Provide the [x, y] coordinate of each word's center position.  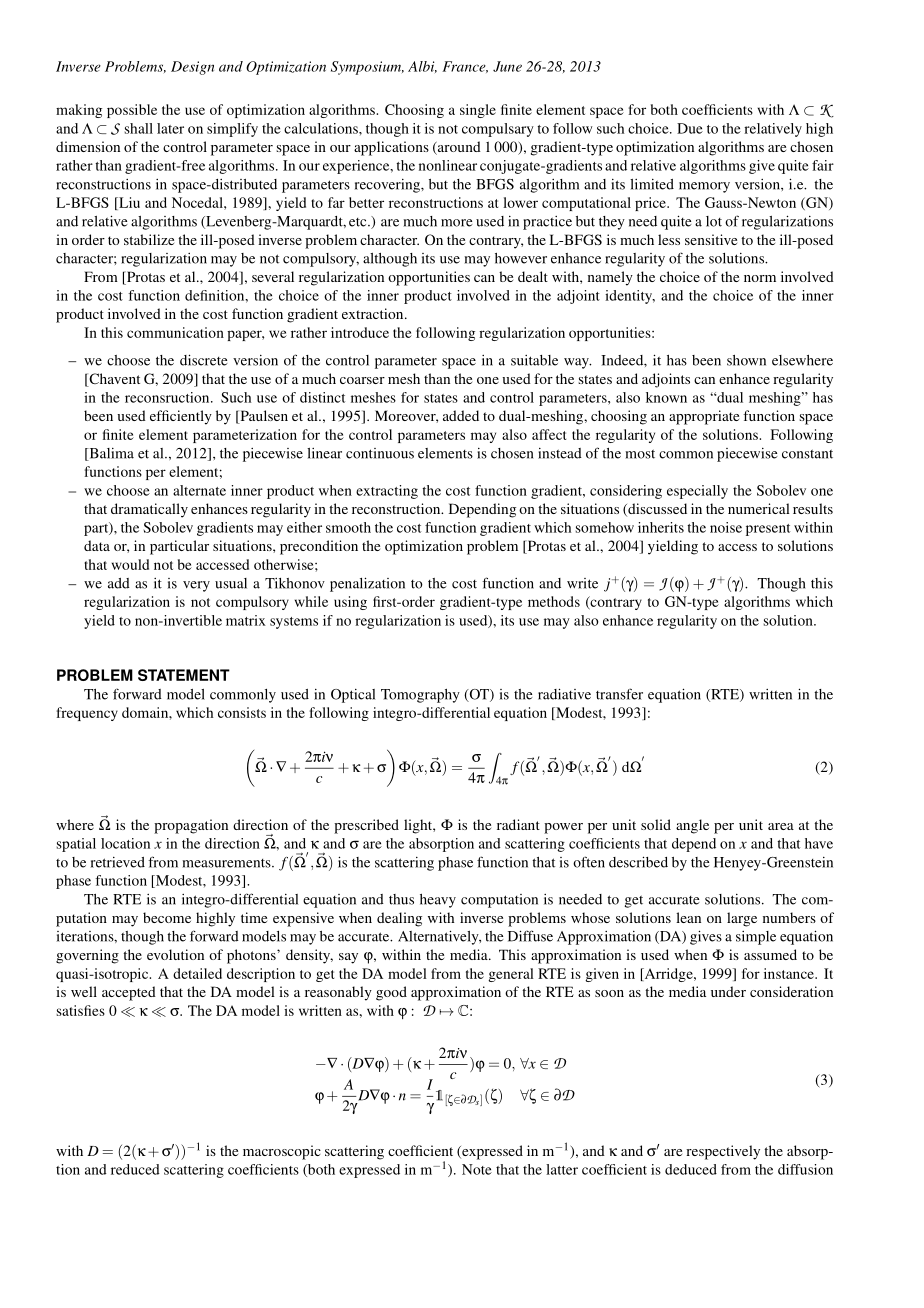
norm [760, 278]
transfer [619, 694]
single [478, 111]
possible [132, 111]
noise [726, 527]
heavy [438, 901]
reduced [135, 1169]
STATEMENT [184, 675]
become [167, 917]
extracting [387, 492]
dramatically [149, 510]
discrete [204, 360]
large [742, 919]
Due [690, 128]
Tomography [420, 696]
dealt [533, 276]
